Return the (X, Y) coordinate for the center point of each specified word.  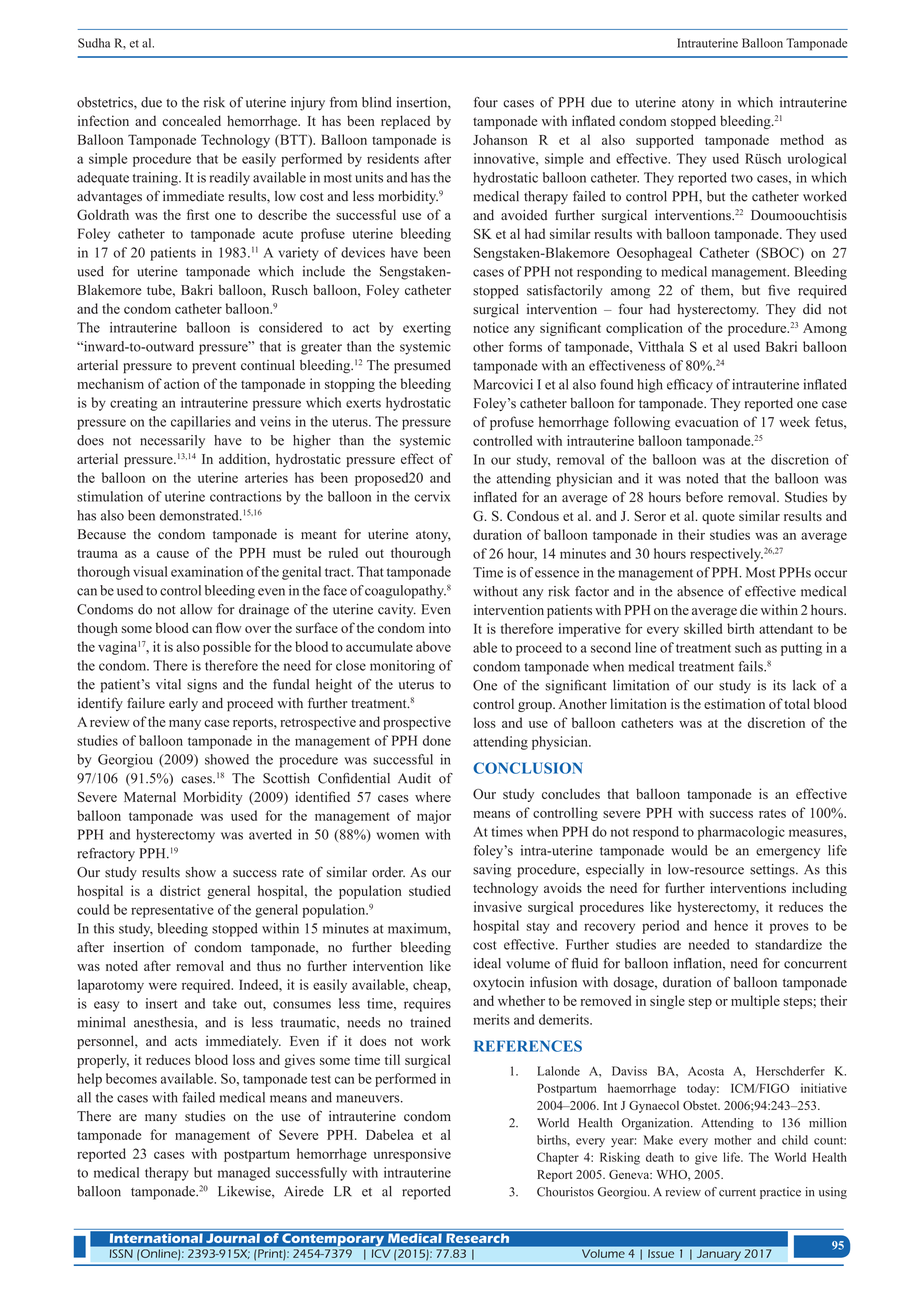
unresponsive (412, 1155)
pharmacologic (741, 833)
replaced (405, 122)
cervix (432, 496)
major (434, 817)
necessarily (172, 442)
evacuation (707, 421)
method (802, 139)
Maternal (150, 796)
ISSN (122, 1253)
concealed (191, 120)
